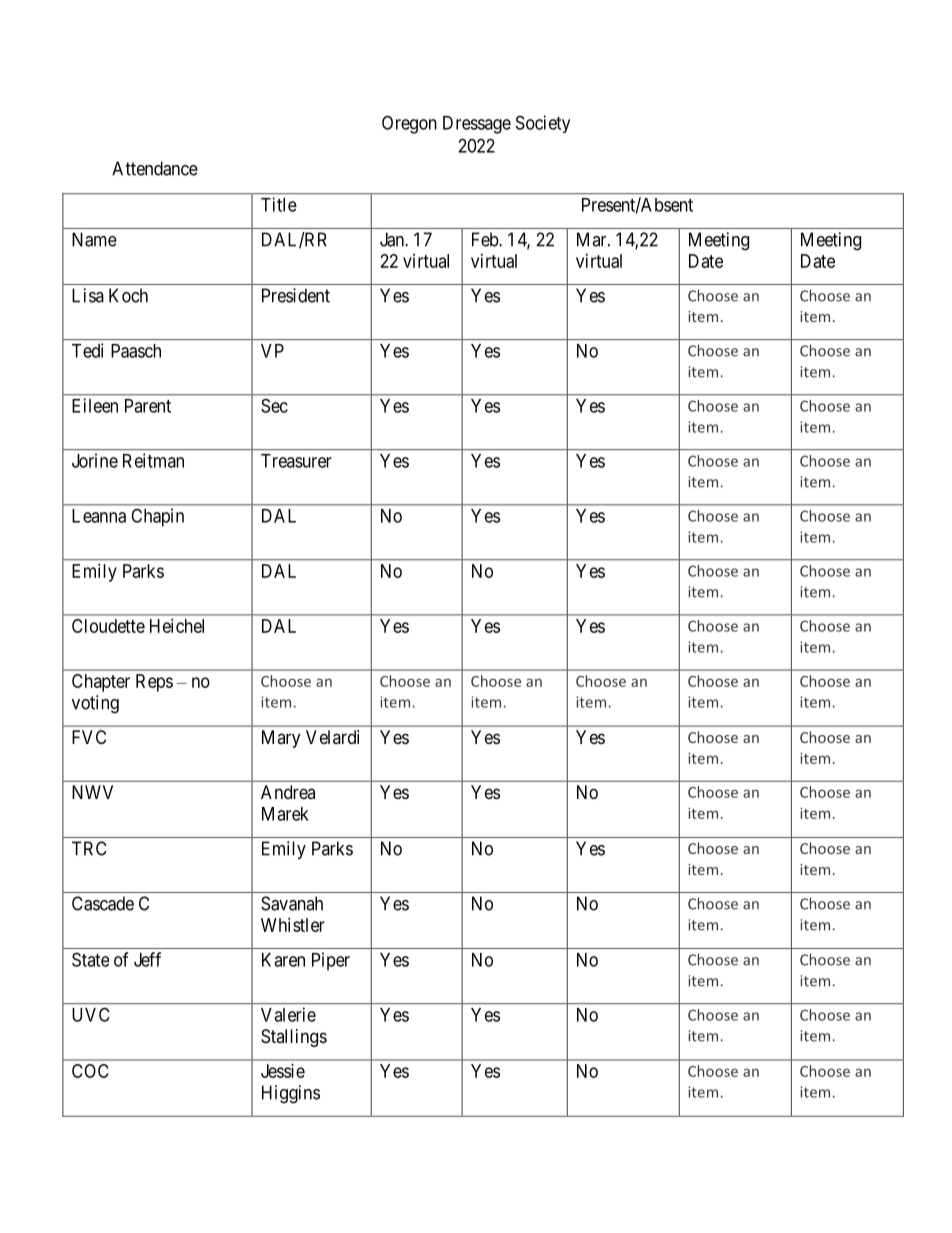 The image size is (952, 1233). Describe the element at coordinates (285, 814) in the image. I see `Marek` at that location.
